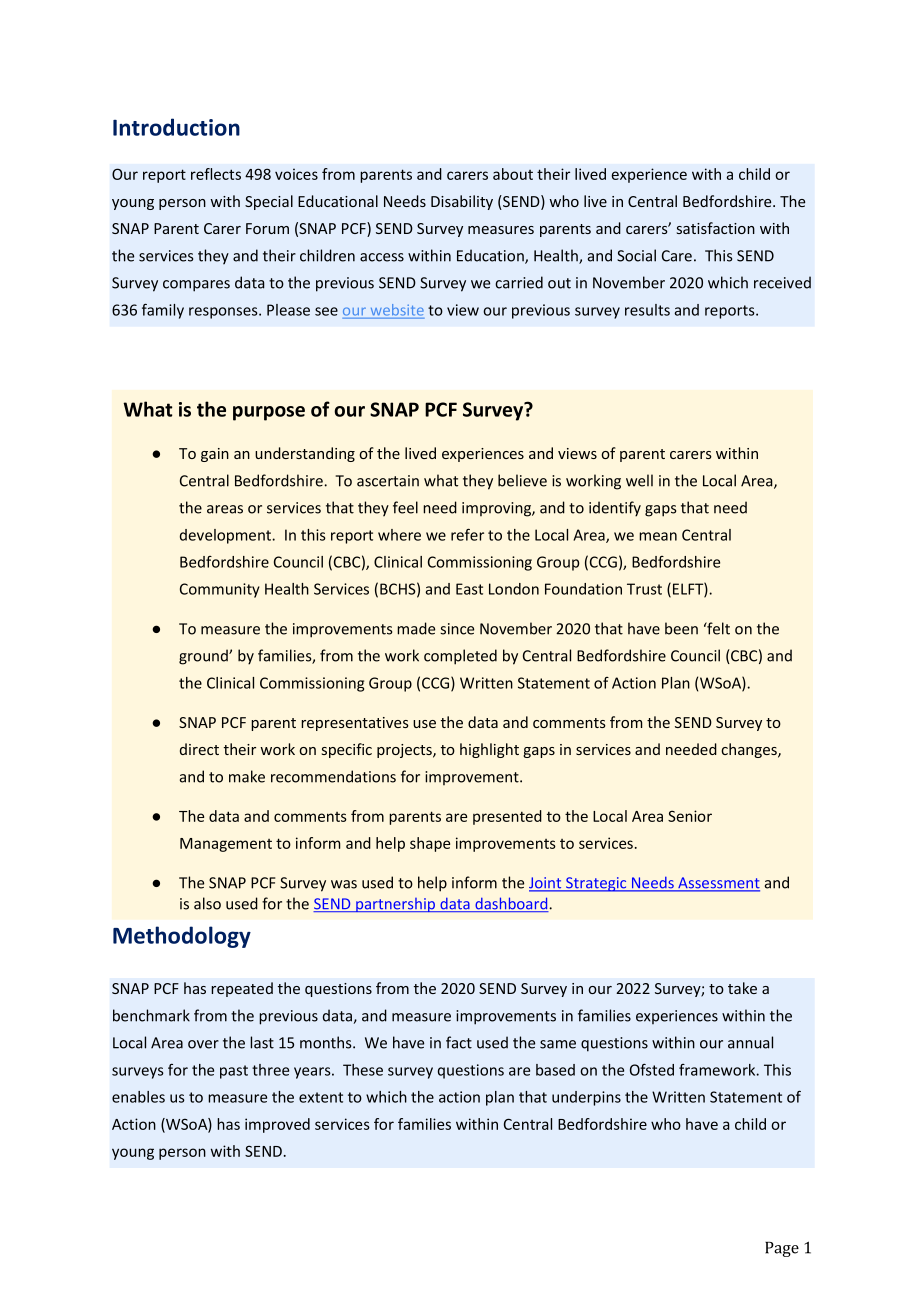 Image resolution: width=924 pixels, height=1308 pixels. What do you see at coordinates (460, 657) in the screenshot?
I see `completed` at bounding box center [460, 657].
